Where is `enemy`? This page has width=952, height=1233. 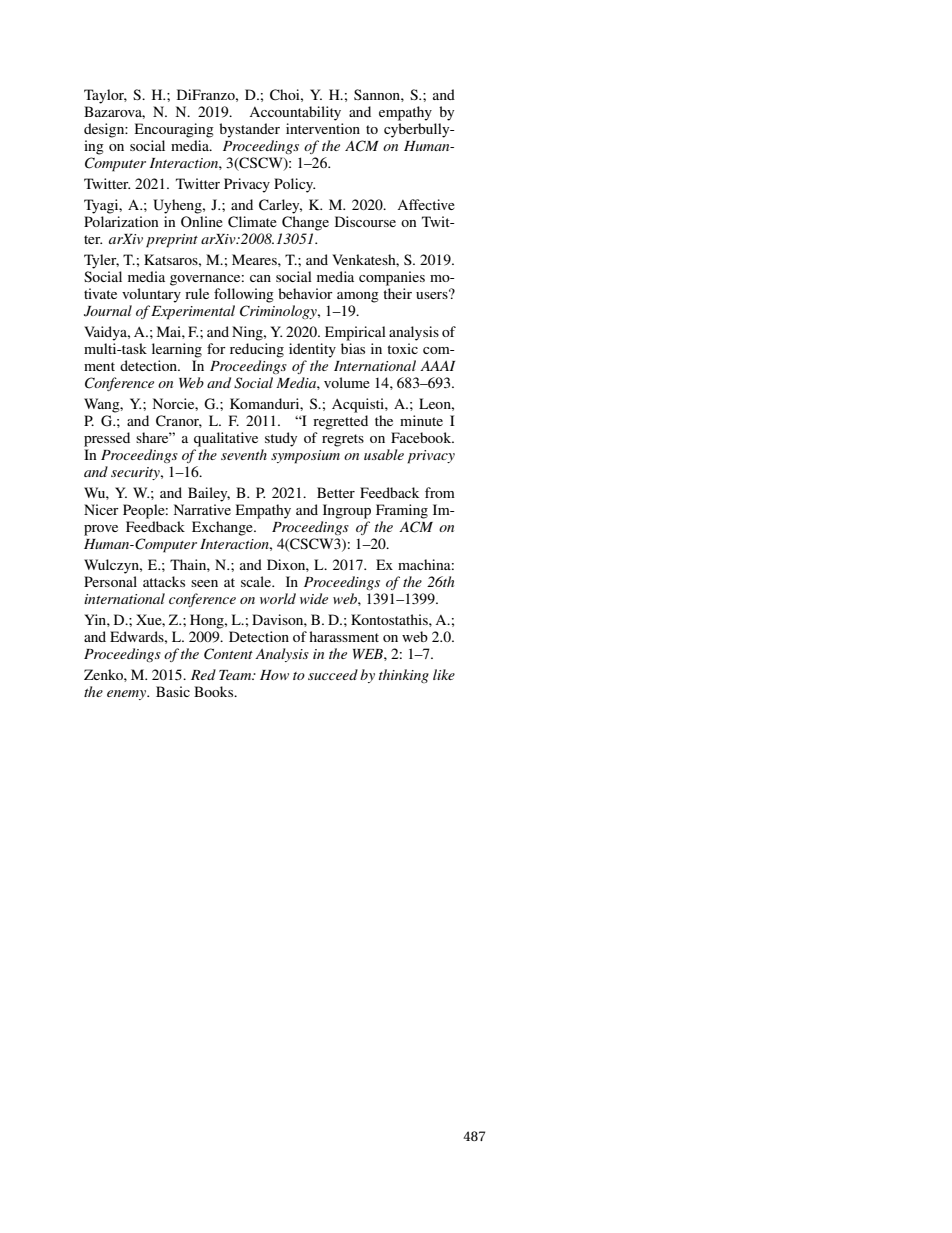 enemy is located at coordinates (128, 695).
